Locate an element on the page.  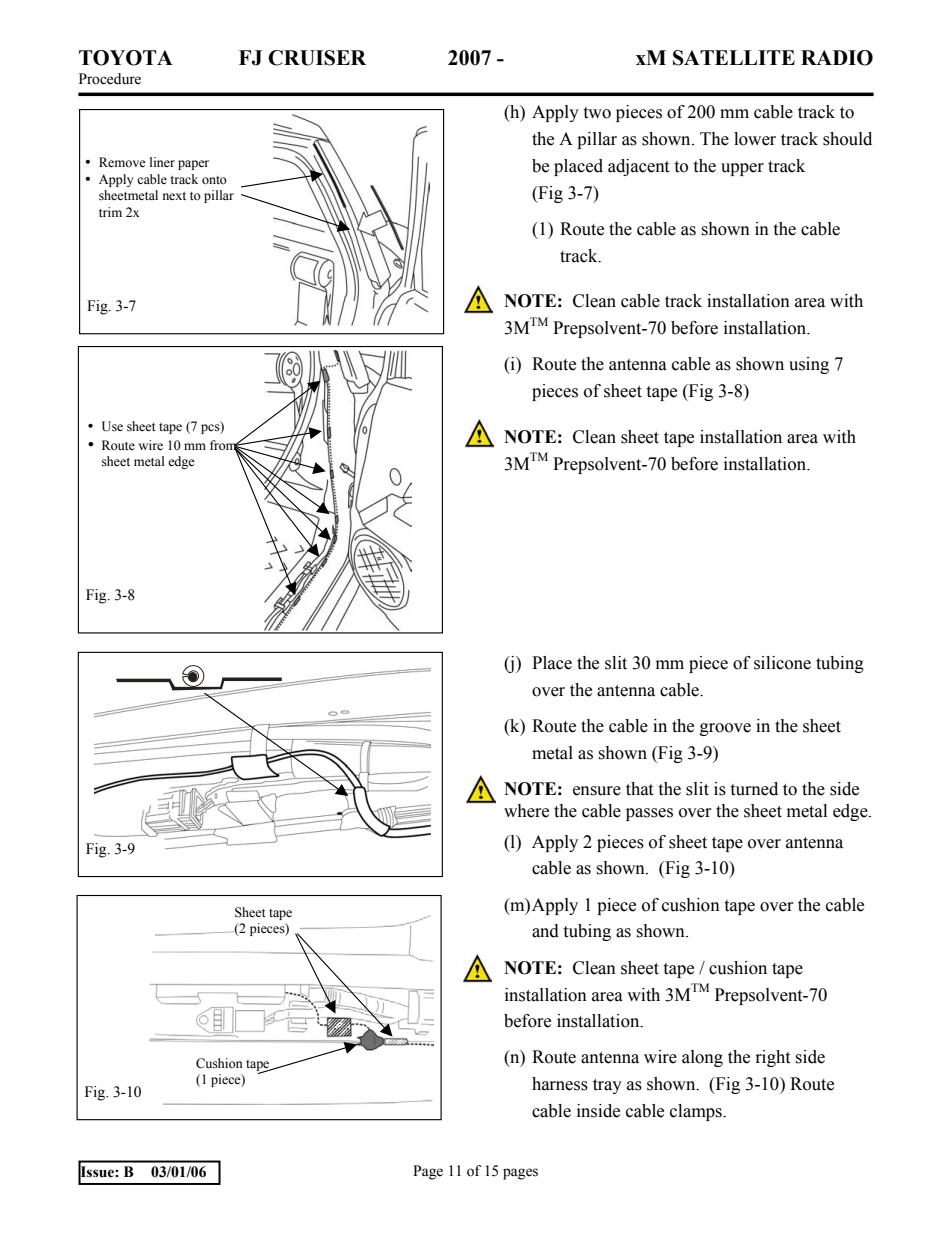
two is located at coordinates (597, 113).
